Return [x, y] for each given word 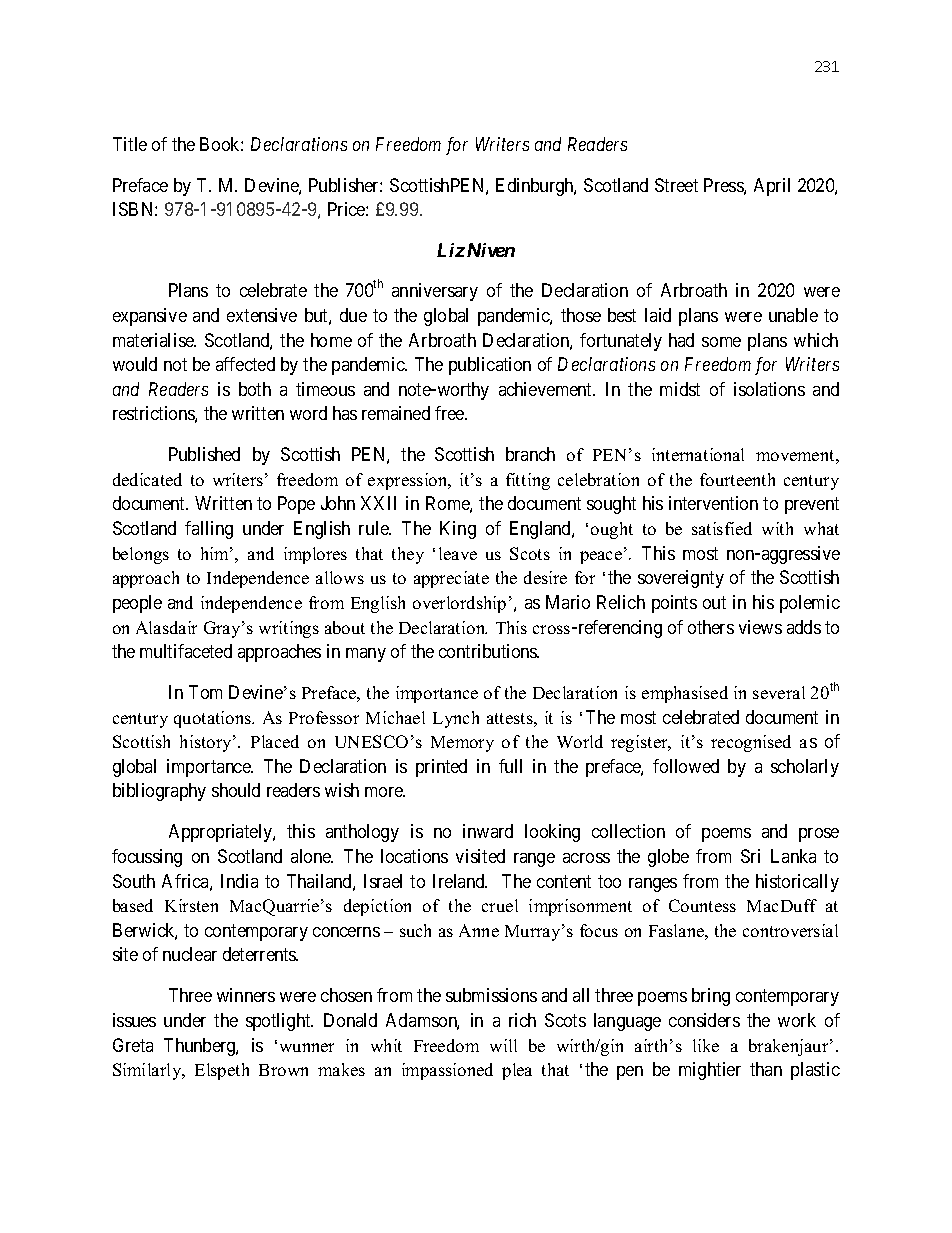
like [706, 1045]
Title [130, 144]
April [772, 187]
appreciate [451, 579]
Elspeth [222, 1071]
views [760, 627]
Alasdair [166, 627]
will [503, 1045]
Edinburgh [536, 187]
